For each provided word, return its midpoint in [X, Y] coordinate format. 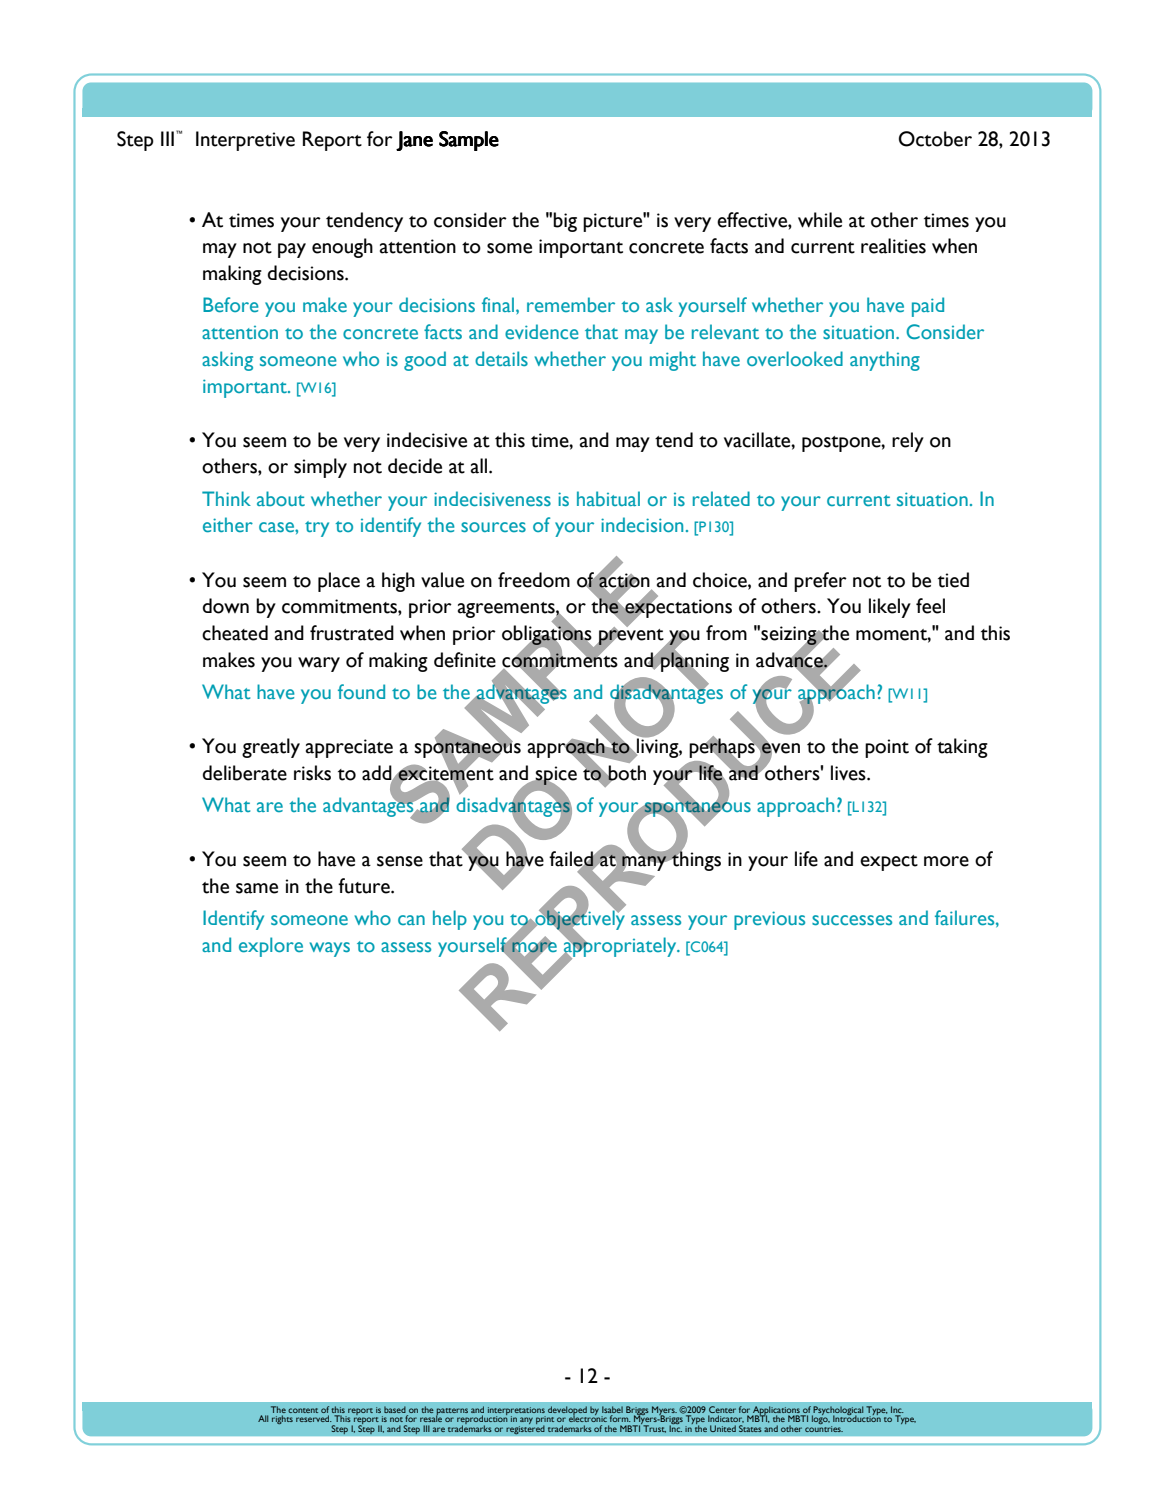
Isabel [612, 1409]
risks [312, 773]
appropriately [620, 947]
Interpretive [245, 141]
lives [849, 773]
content [303, 1410]
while [820, 220]
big [565, 222]
